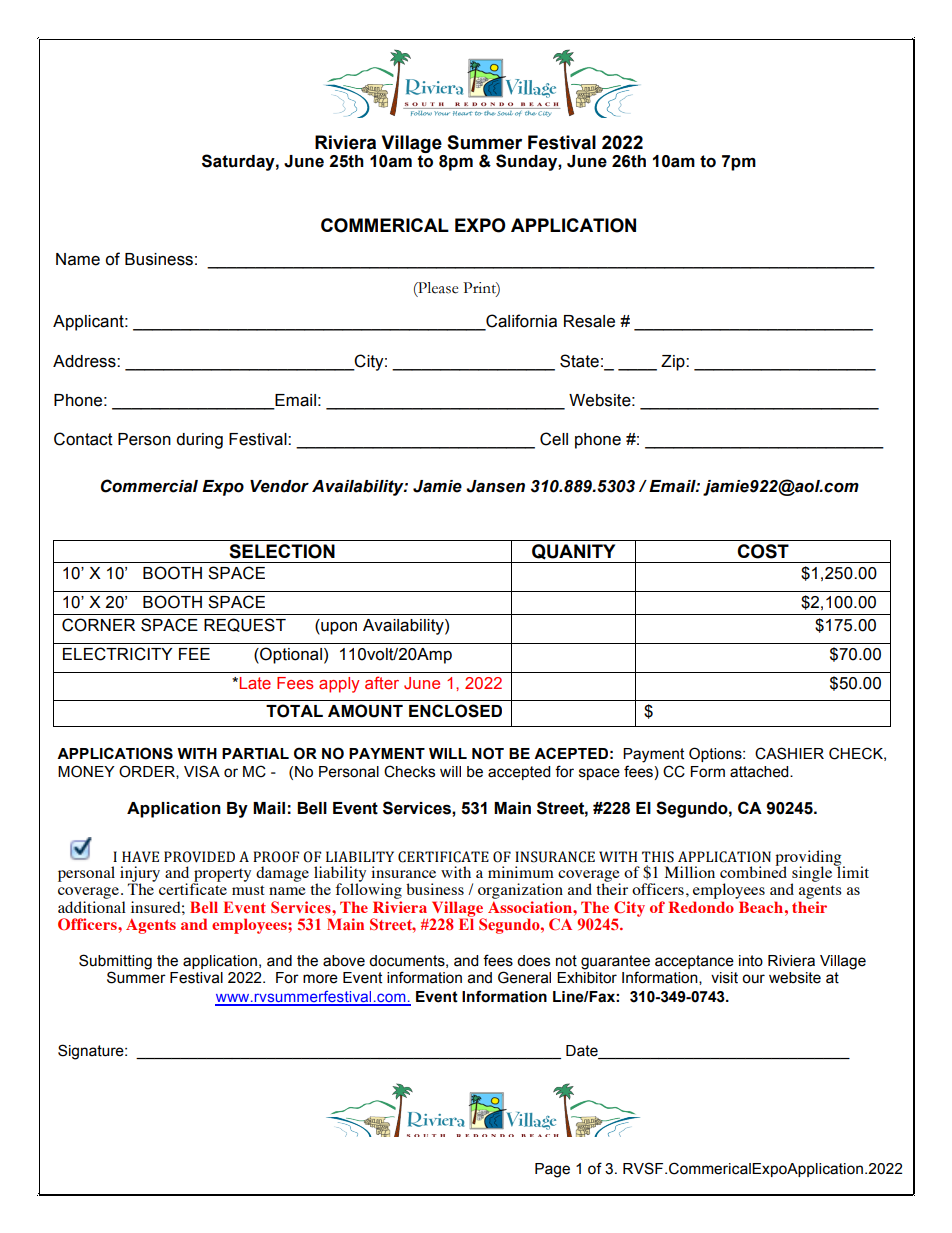 This image has height=1233, width=952. I want to click on our, so click(753, 979).
